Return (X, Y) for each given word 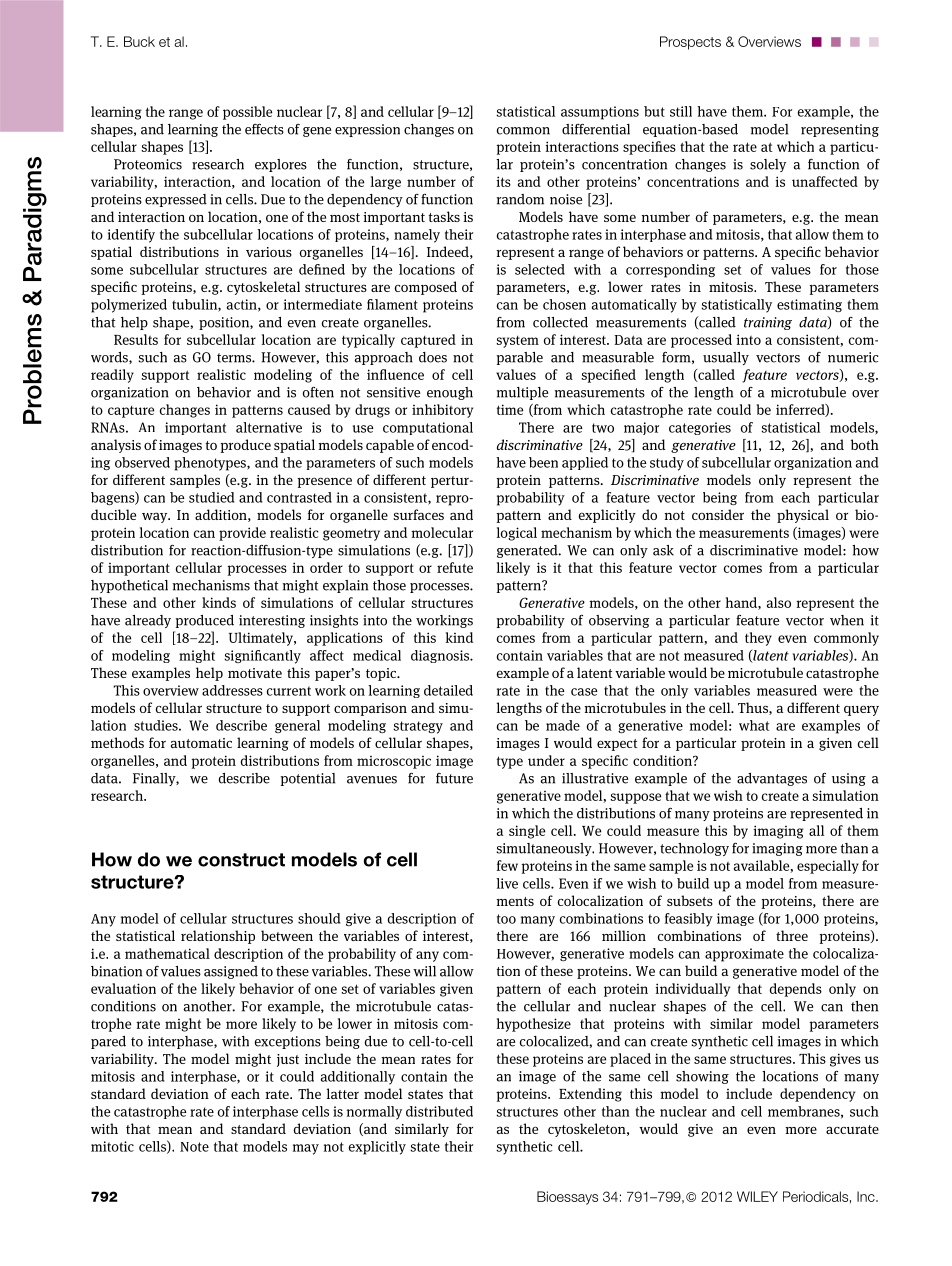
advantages (772, 779)
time (510, 409)
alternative (269, 427)
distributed (439, 1111)
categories (700, 428)
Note (194, 1147)
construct (241, 860)
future (454, 778)
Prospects (690, 43)
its (503, 181)
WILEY (757, 1196)
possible (247, 113)
